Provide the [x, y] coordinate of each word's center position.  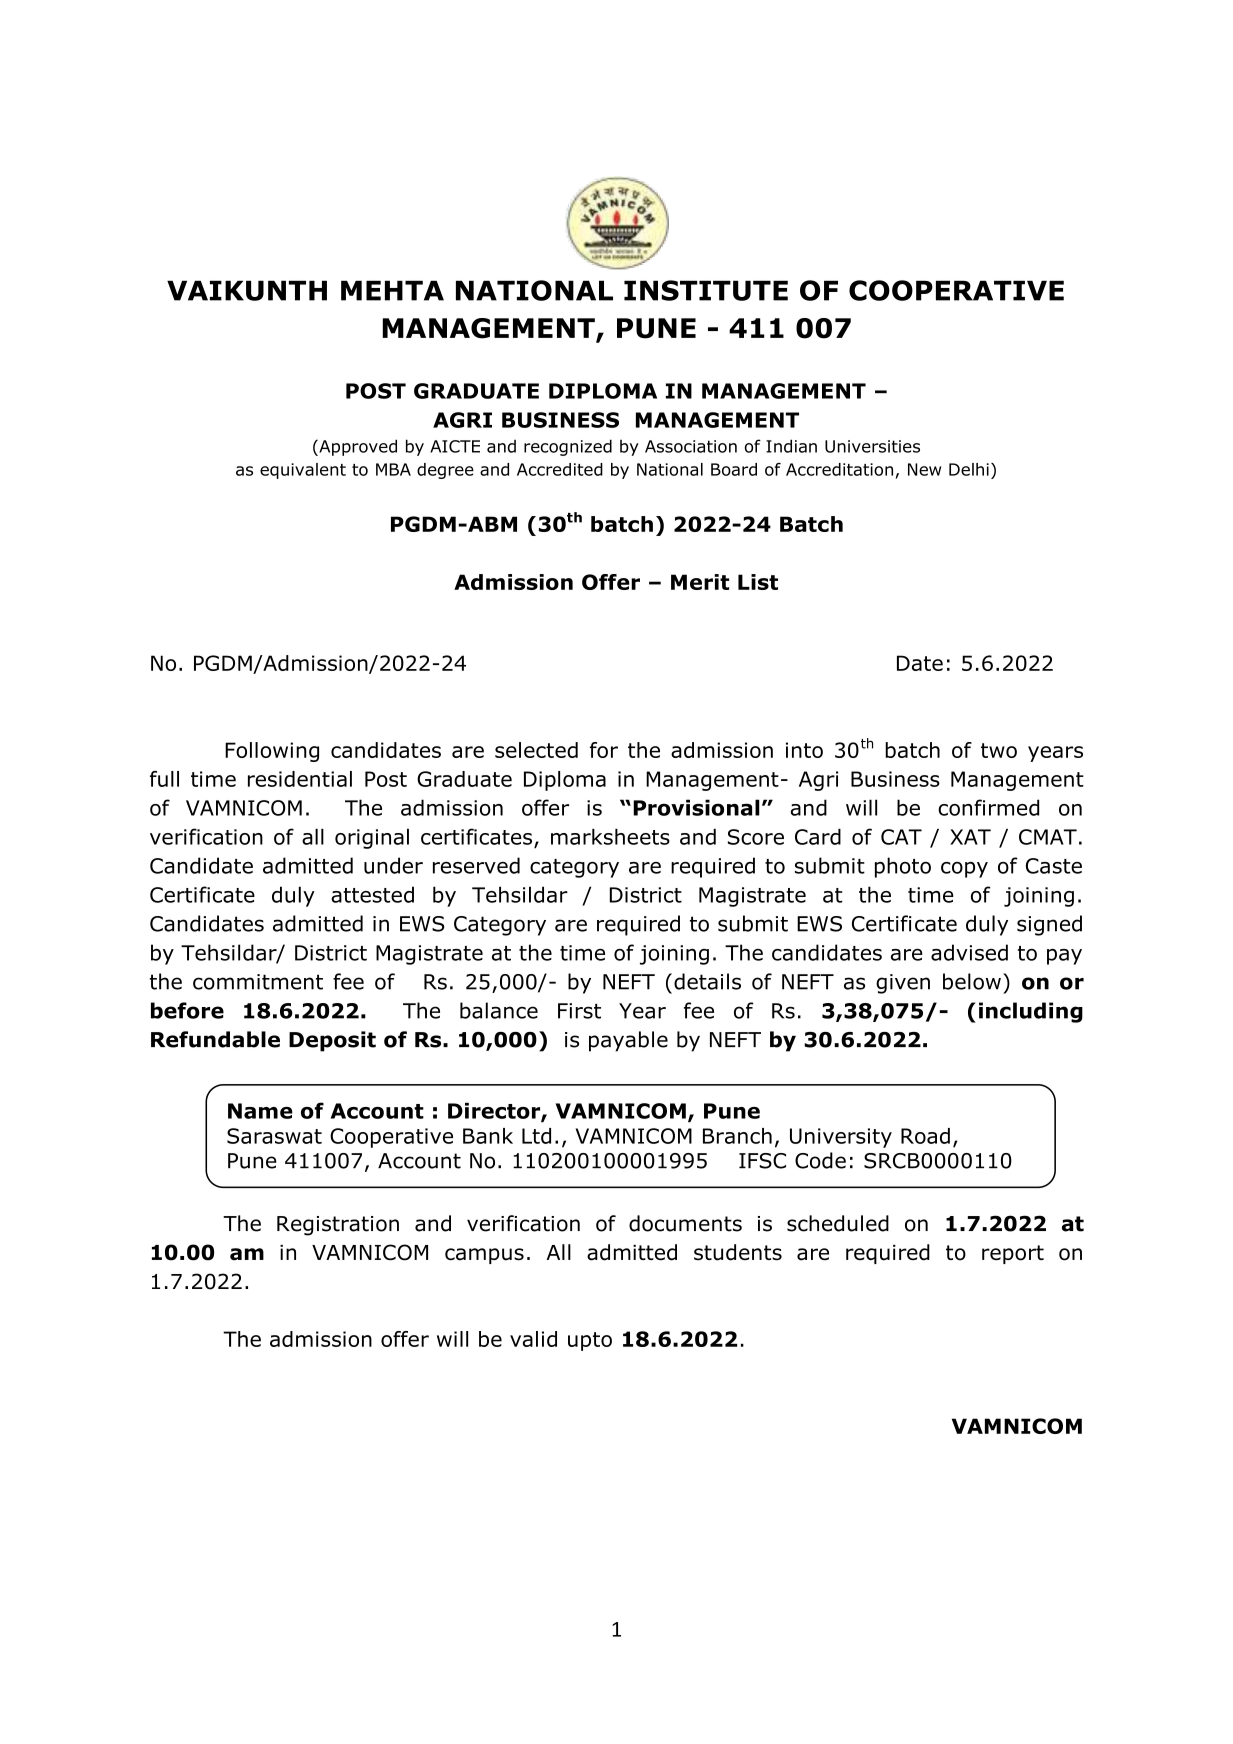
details [707, 981]
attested [372, 894]
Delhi [969, 469]
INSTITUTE [706, 290]
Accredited [560, 469]
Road [925, 1136]
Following [272, 752]
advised [969, 952]
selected [536, 750]
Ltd [536, 1136]
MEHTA [392, 290]
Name [260, 1111]
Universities [872, 446]
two [999, 750]
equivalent [303, 471]
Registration [338, 1226]
